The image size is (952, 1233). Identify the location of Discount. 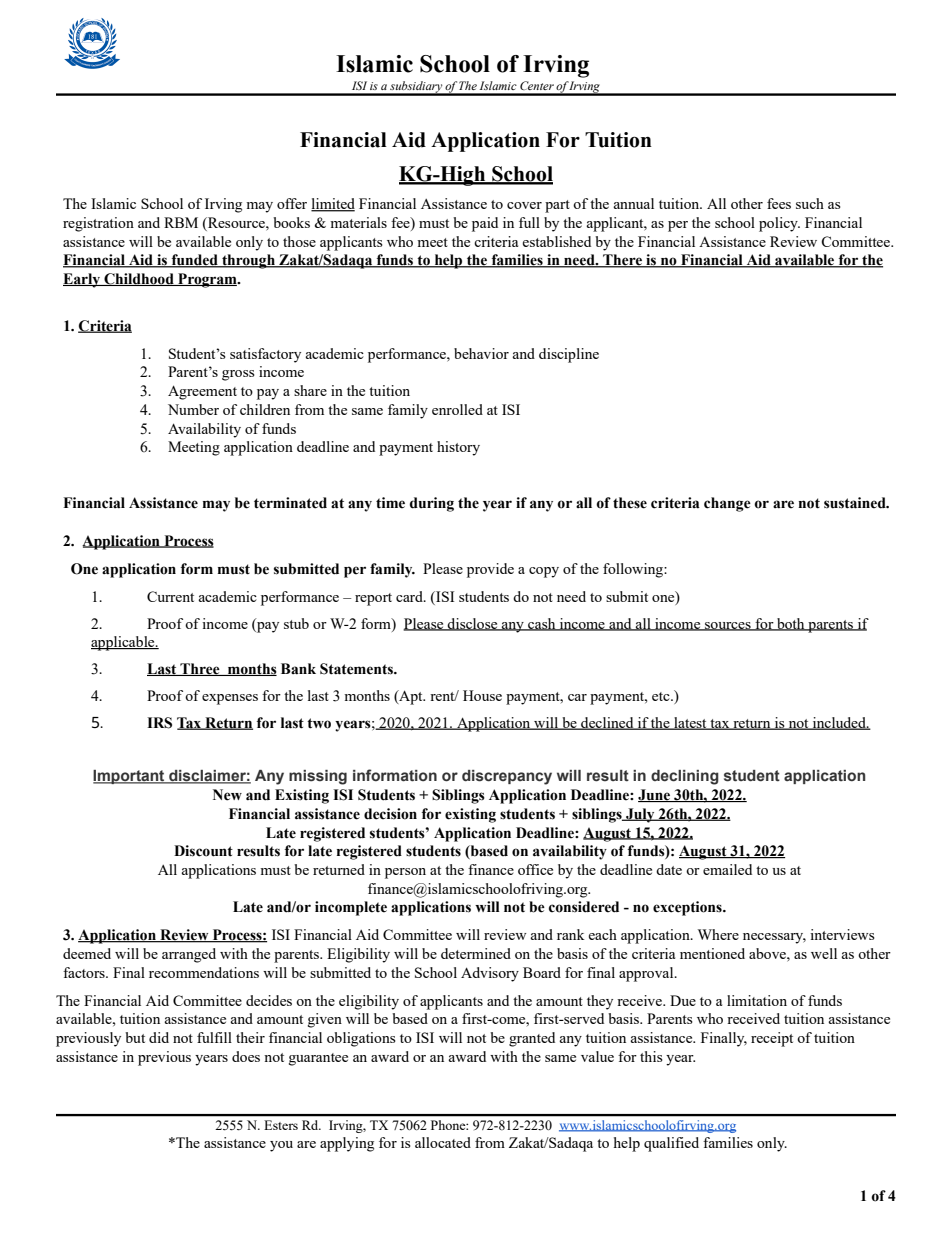
(203, 851).
